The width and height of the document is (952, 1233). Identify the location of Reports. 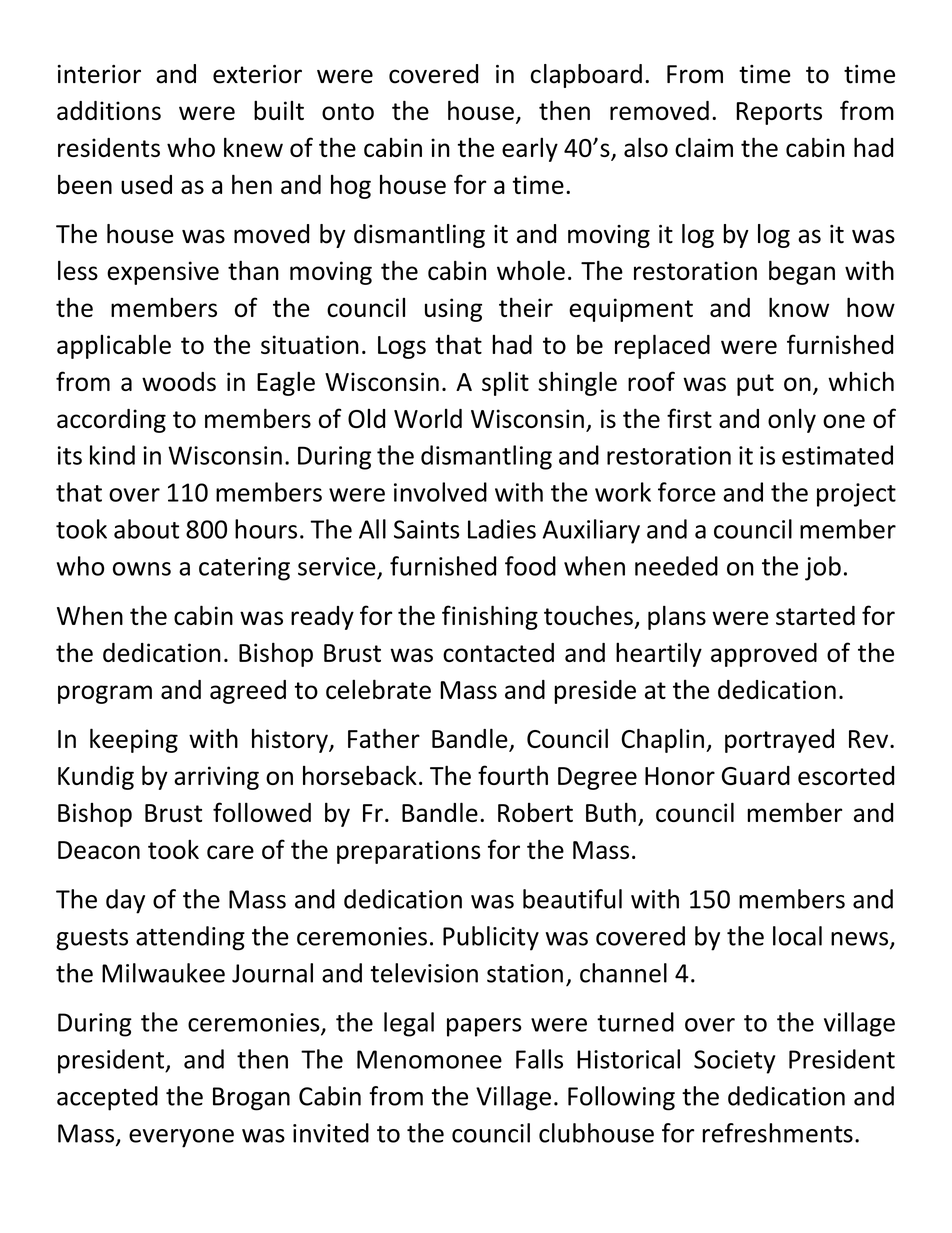
(779, 113).
